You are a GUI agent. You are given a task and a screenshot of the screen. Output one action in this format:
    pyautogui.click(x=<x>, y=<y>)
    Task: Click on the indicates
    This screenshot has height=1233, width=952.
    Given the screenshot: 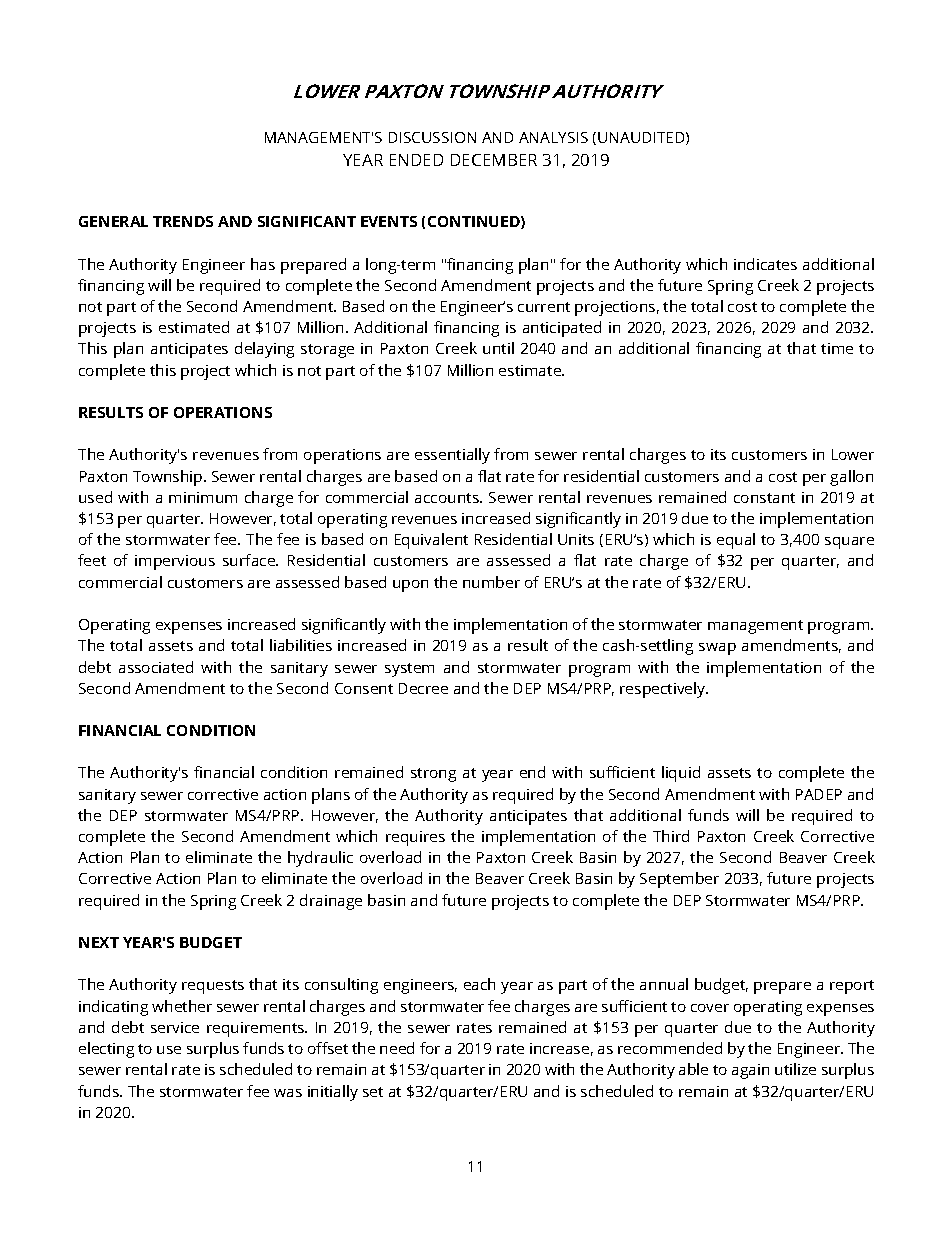 What is the action you would take?
    pyautogui.click(x=765, y=264)
